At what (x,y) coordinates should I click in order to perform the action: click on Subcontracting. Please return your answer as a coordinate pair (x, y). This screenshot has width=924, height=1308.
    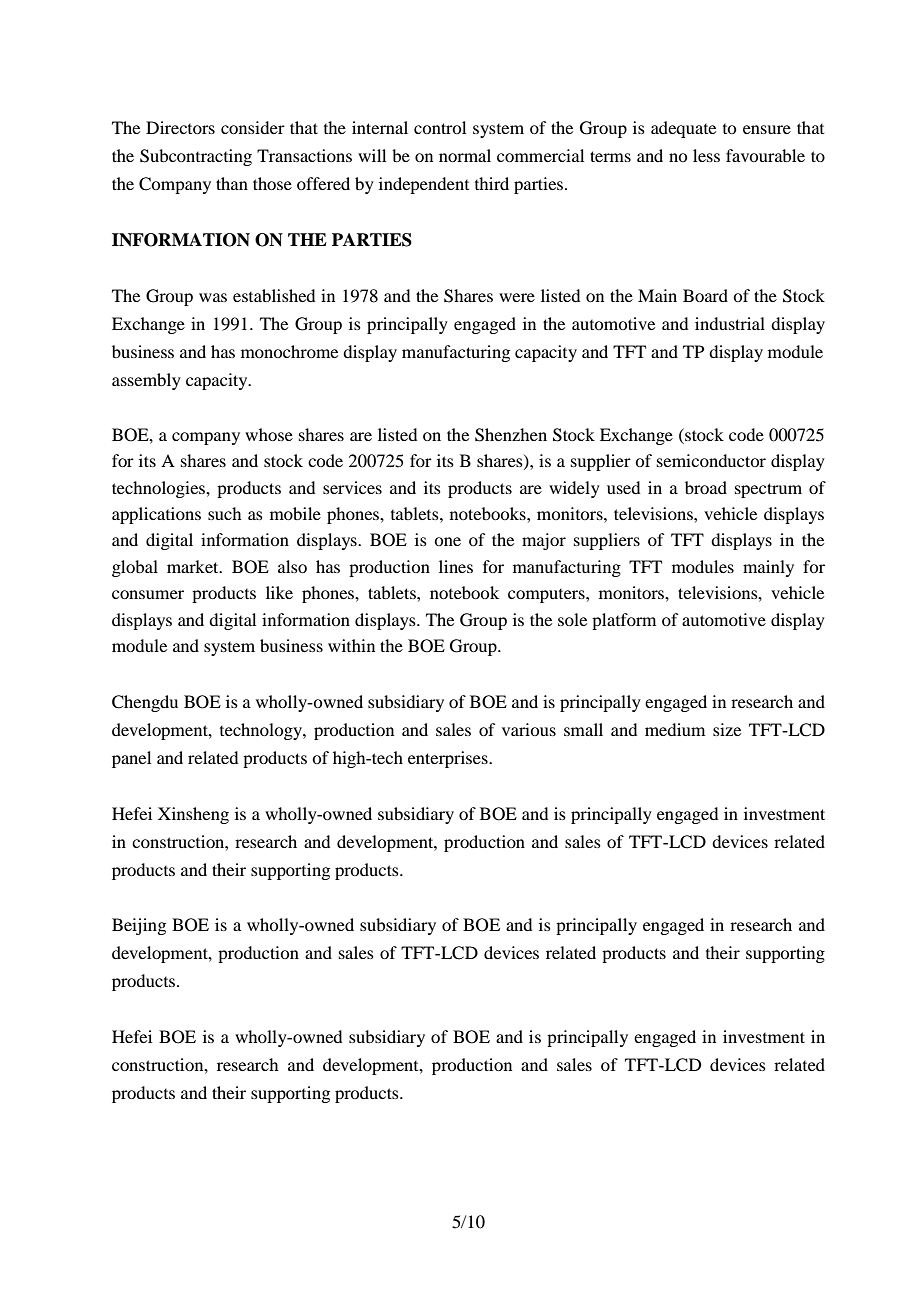
    Looking at the image, I should click on (196, 157).
